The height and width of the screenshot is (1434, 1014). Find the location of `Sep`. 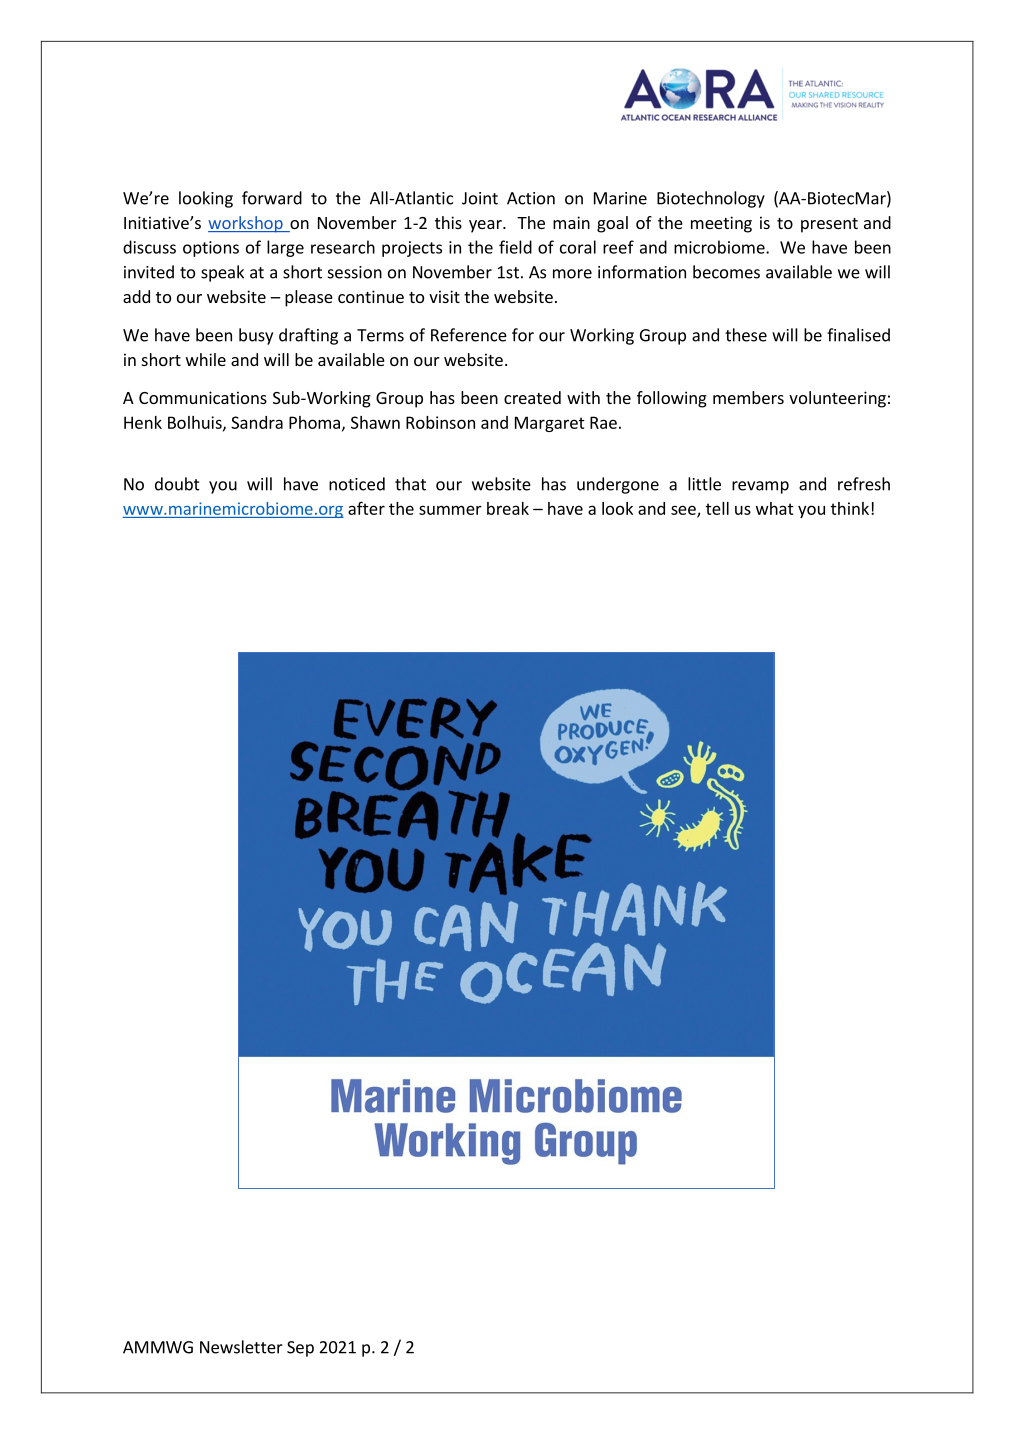

Sep is located at coordinates (300, 1349).
